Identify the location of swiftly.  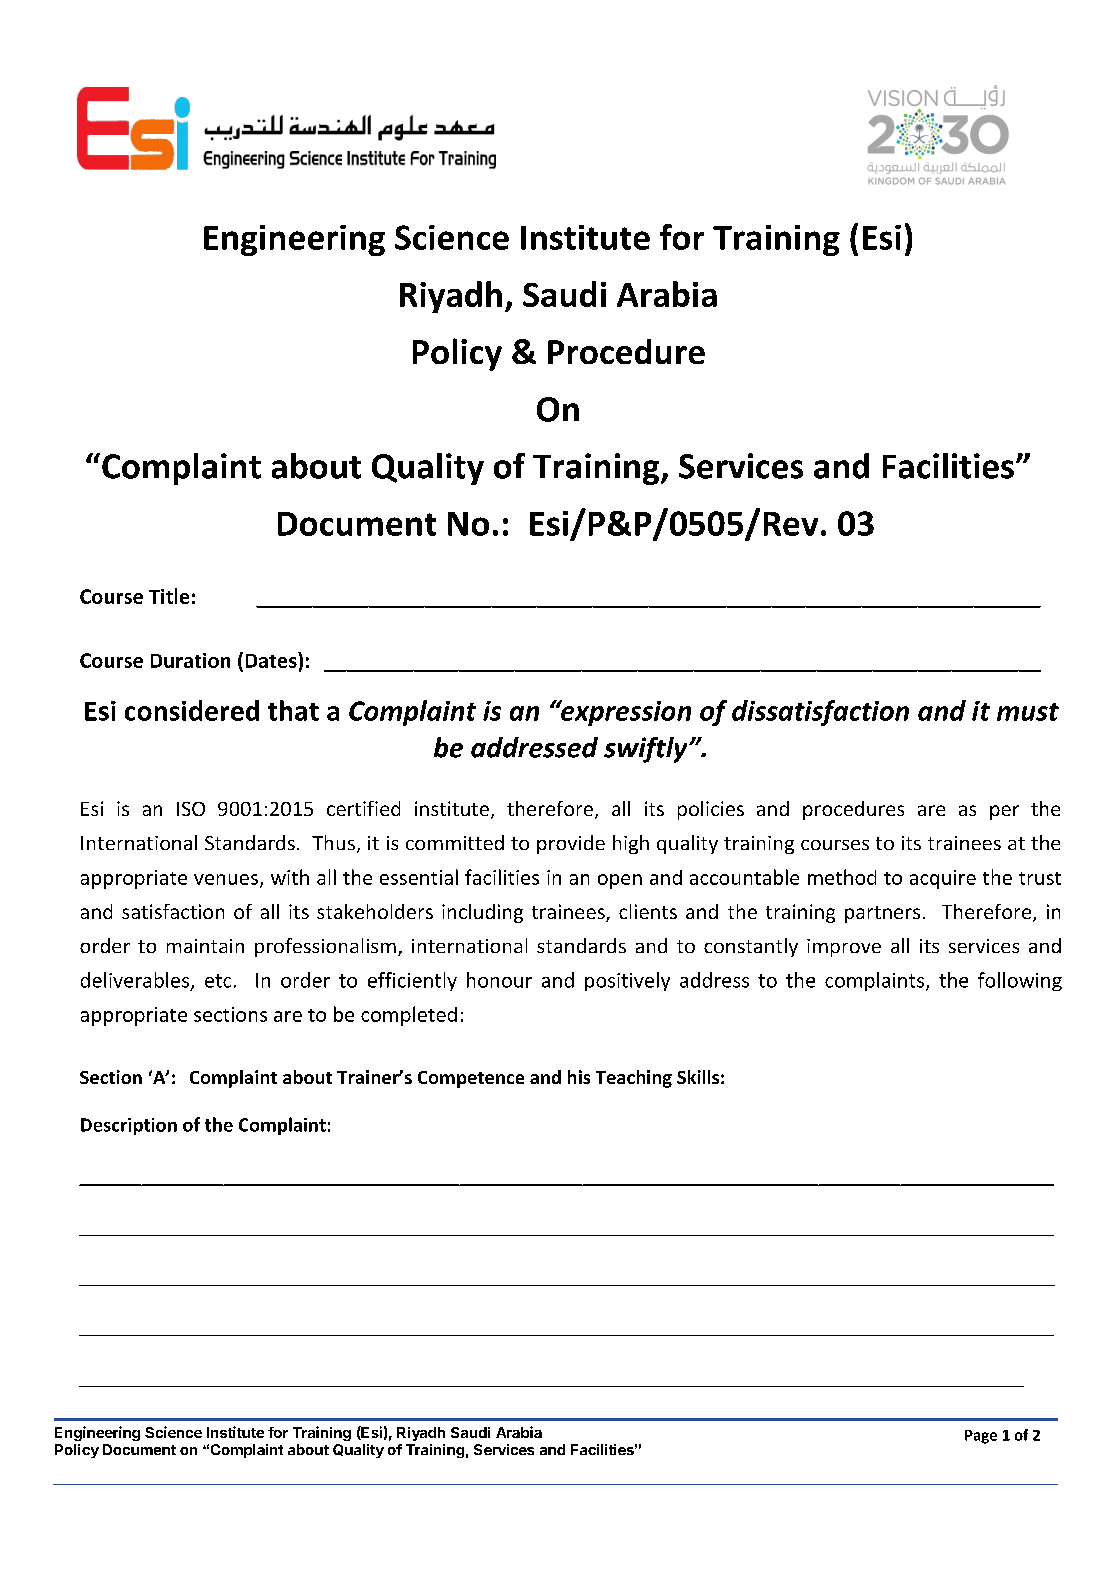
(647, 750).
